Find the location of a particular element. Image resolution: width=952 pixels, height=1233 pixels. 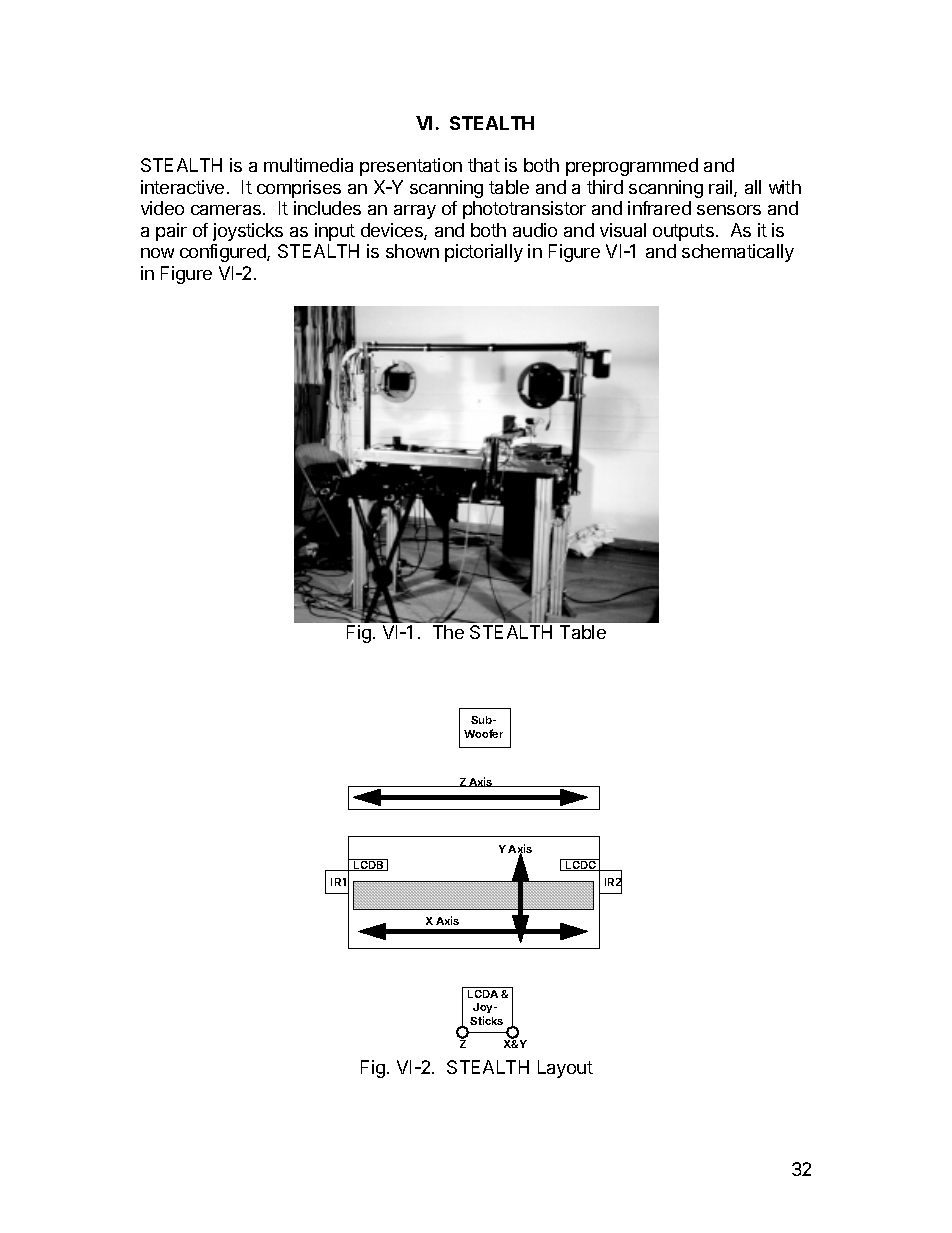

pictorially is located at coordinates (484, 253).
